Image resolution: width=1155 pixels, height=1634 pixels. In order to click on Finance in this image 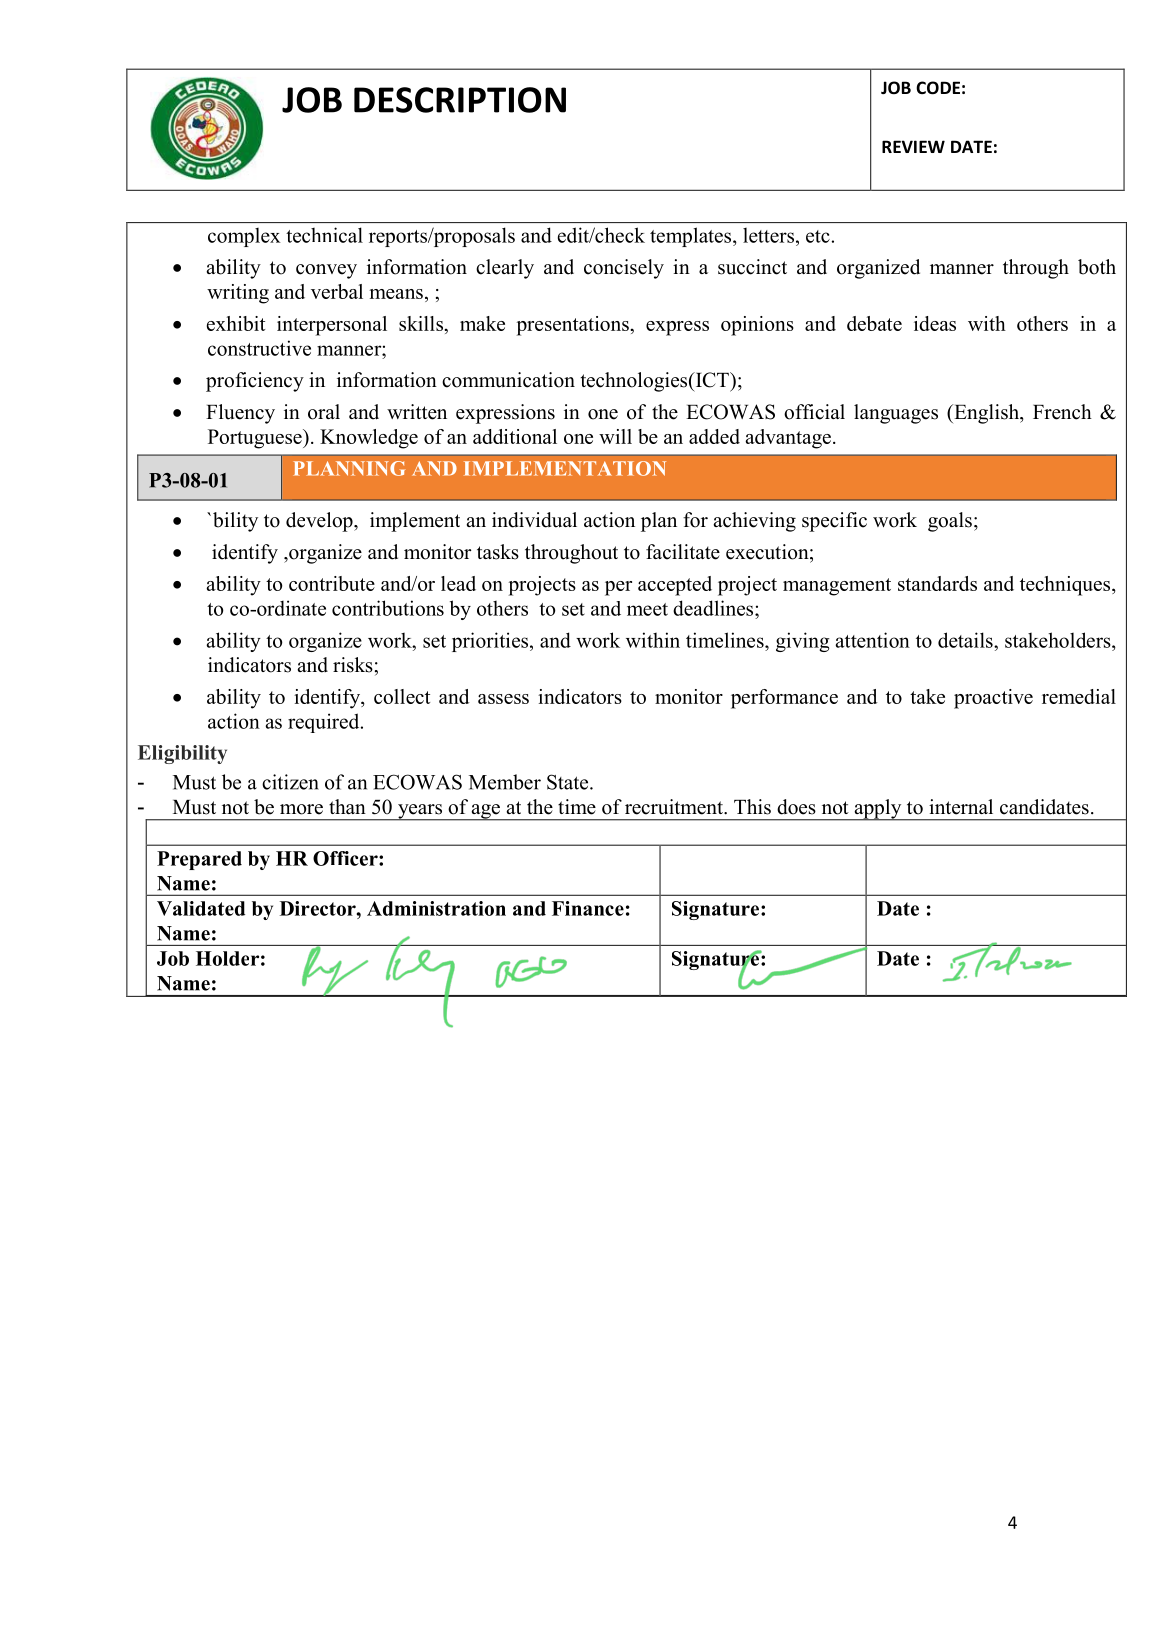, I will do `click(588, 908)`.
